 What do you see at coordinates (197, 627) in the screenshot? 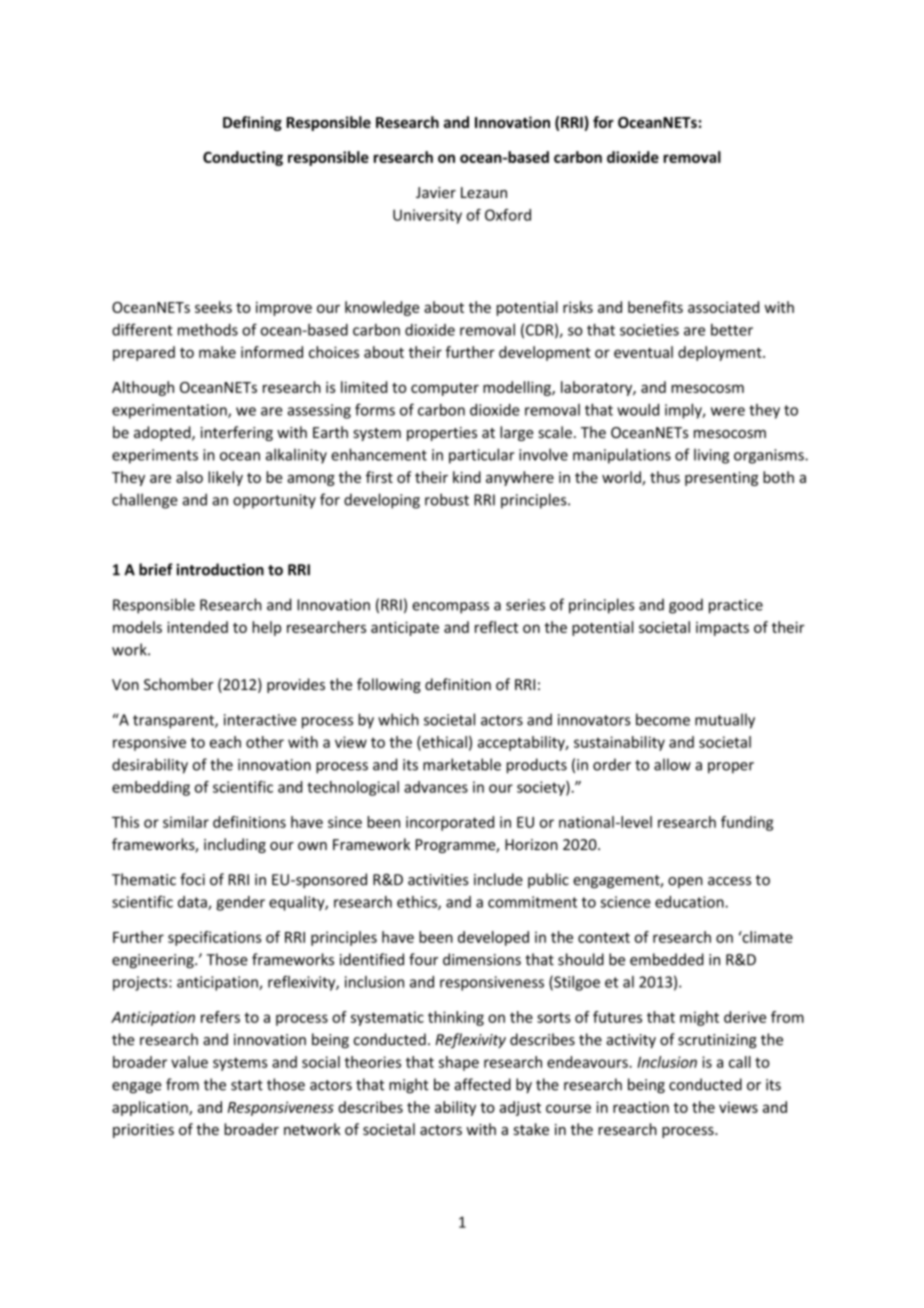
I see `intended` at bounding box center [197, 627].
